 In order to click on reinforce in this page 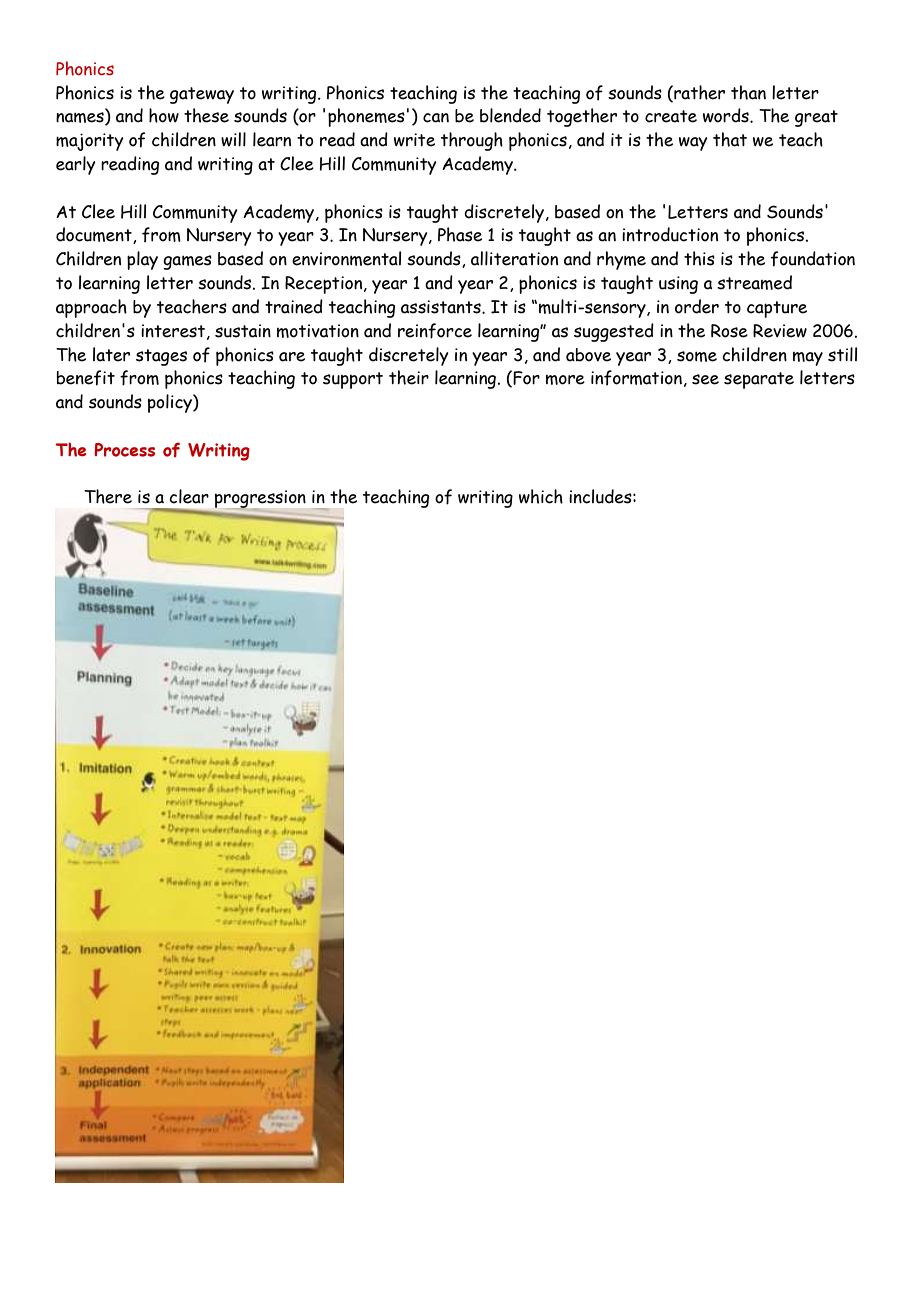, I will do `click(435, 331)`.
